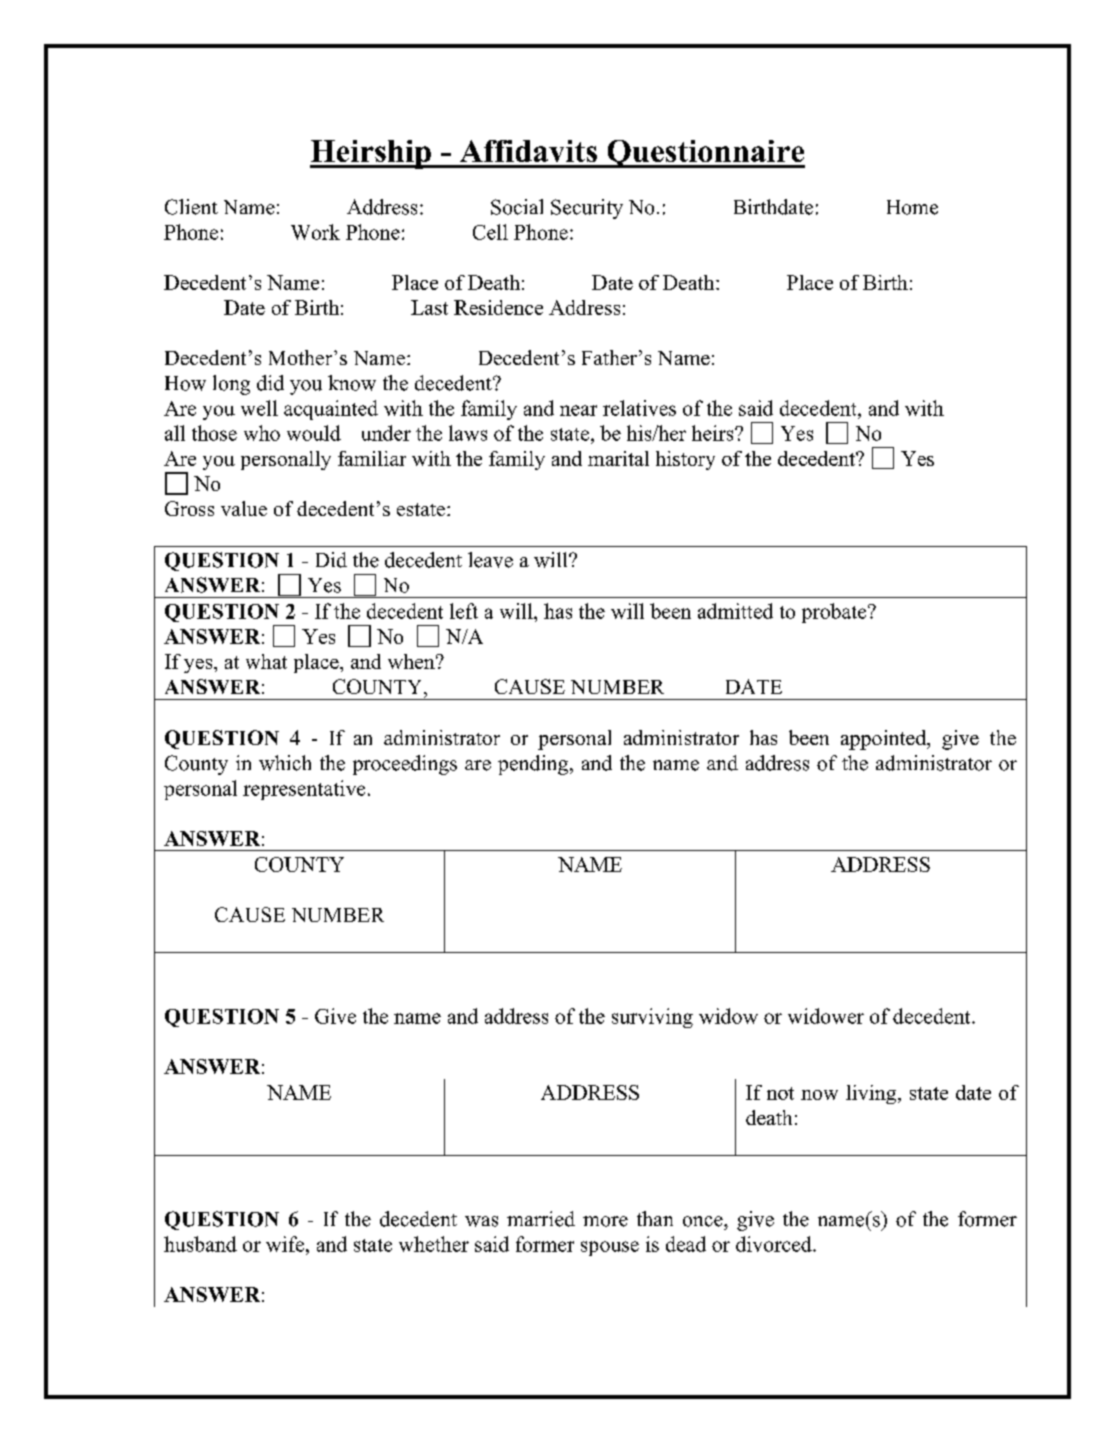 This screenshot has width=1115, height=1443. What do you see at coordinates (517, 207) in the screenshot?
I see `Social` at bounding box center [517, 207].
